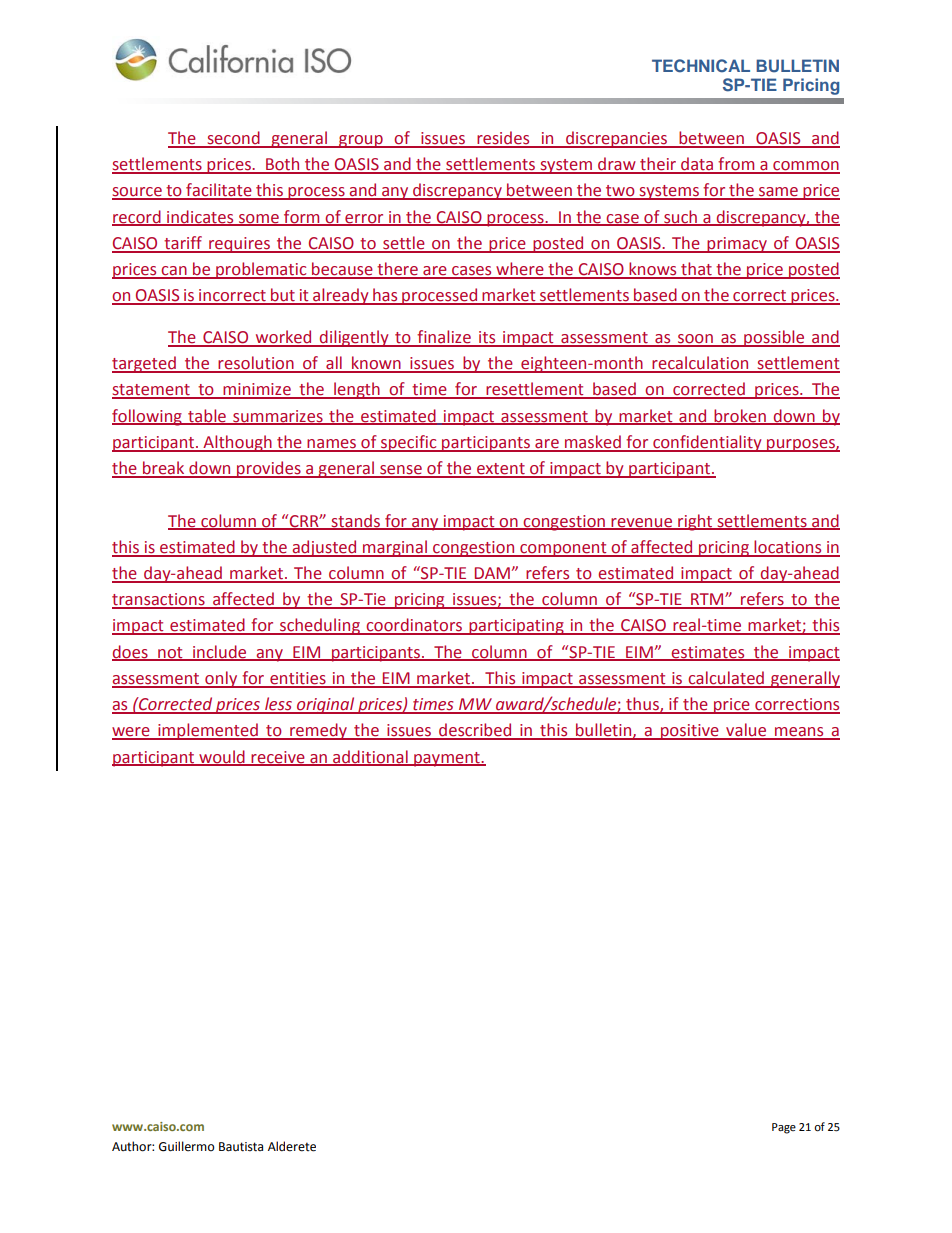 This document has height=1233, width=952. Describe the element at coordinates (361, 141) in the document. I see `group` at that location.
